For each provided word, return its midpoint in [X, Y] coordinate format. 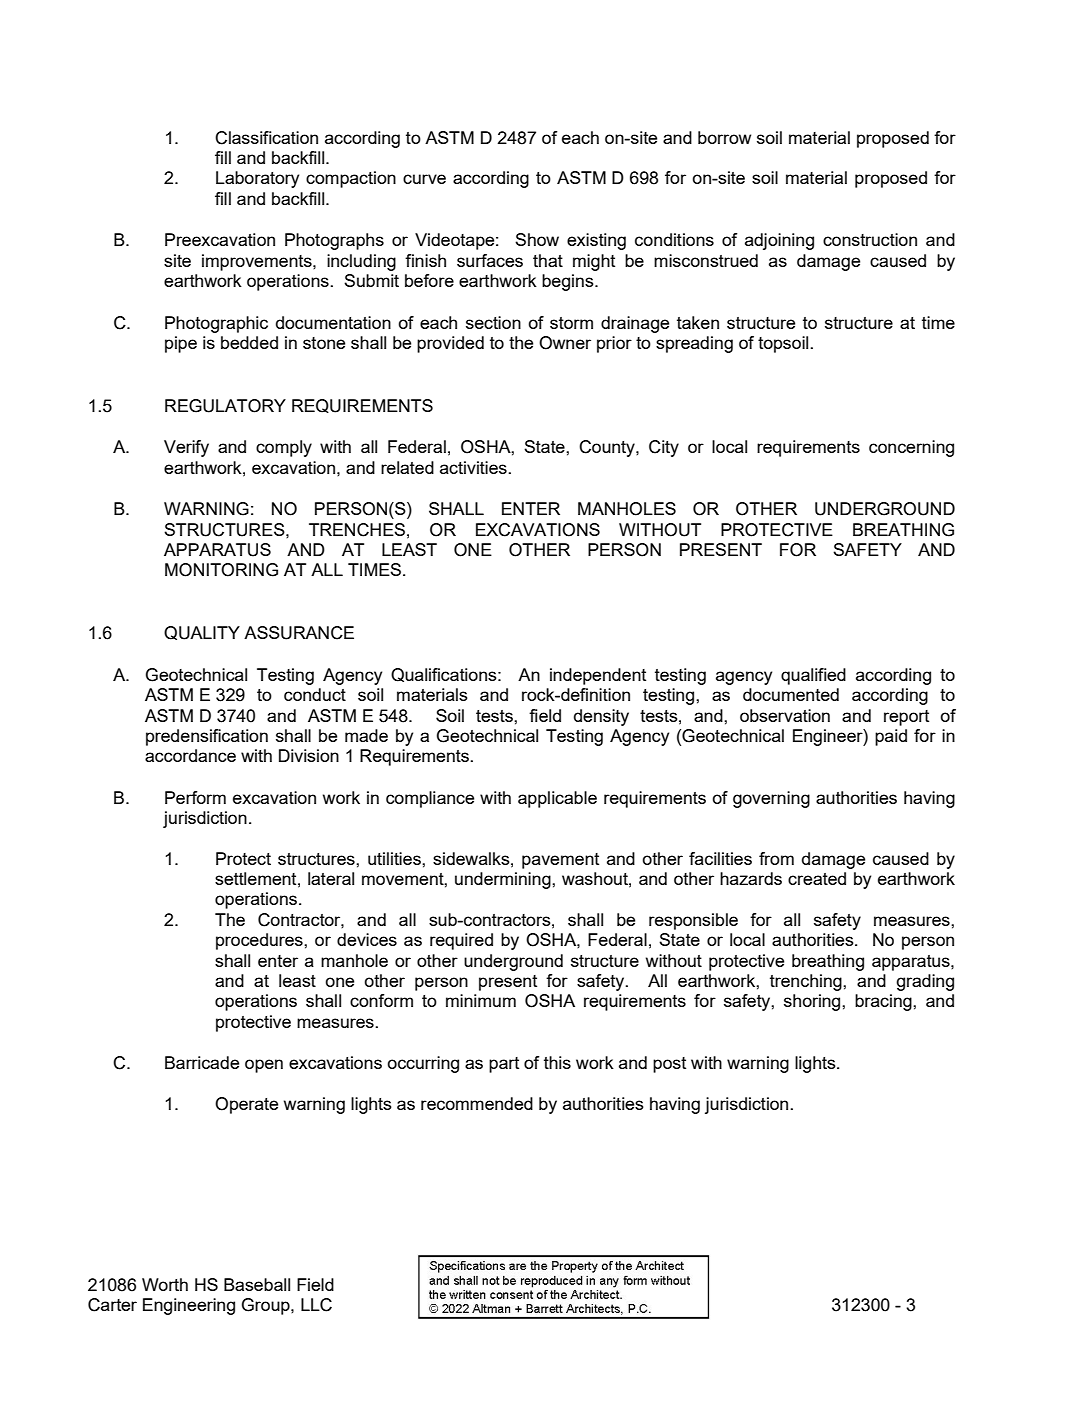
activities [474, 467]
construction [870, 239]
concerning [911, 448]
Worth [165, 1284]
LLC [316, 1305]
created [817, 878]
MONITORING [221, 570]
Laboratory [257, 179]
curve [424, 179]
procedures [260, 941]
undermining [504, 880]
